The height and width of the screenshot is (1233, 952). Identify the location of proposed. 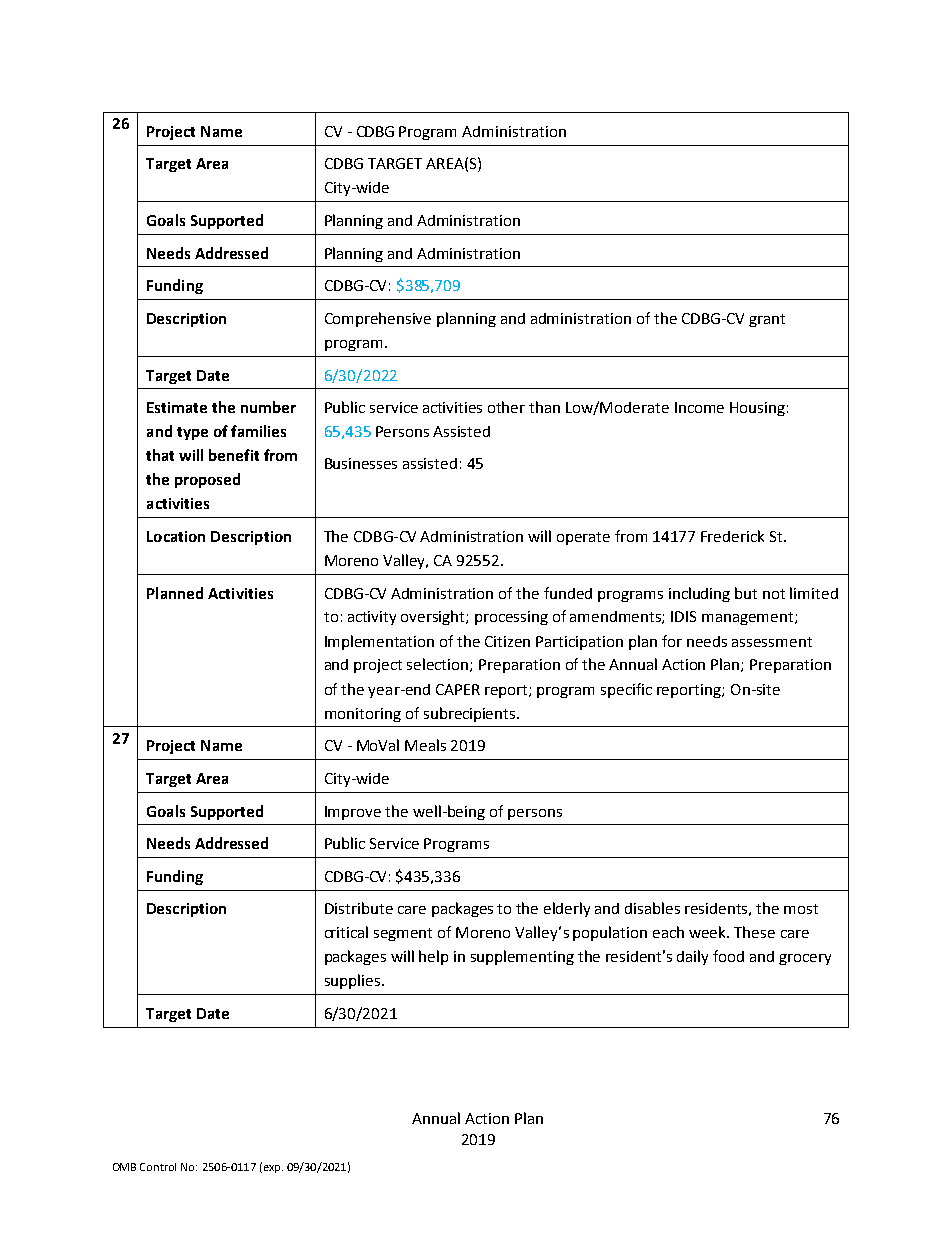
(207, 480).
